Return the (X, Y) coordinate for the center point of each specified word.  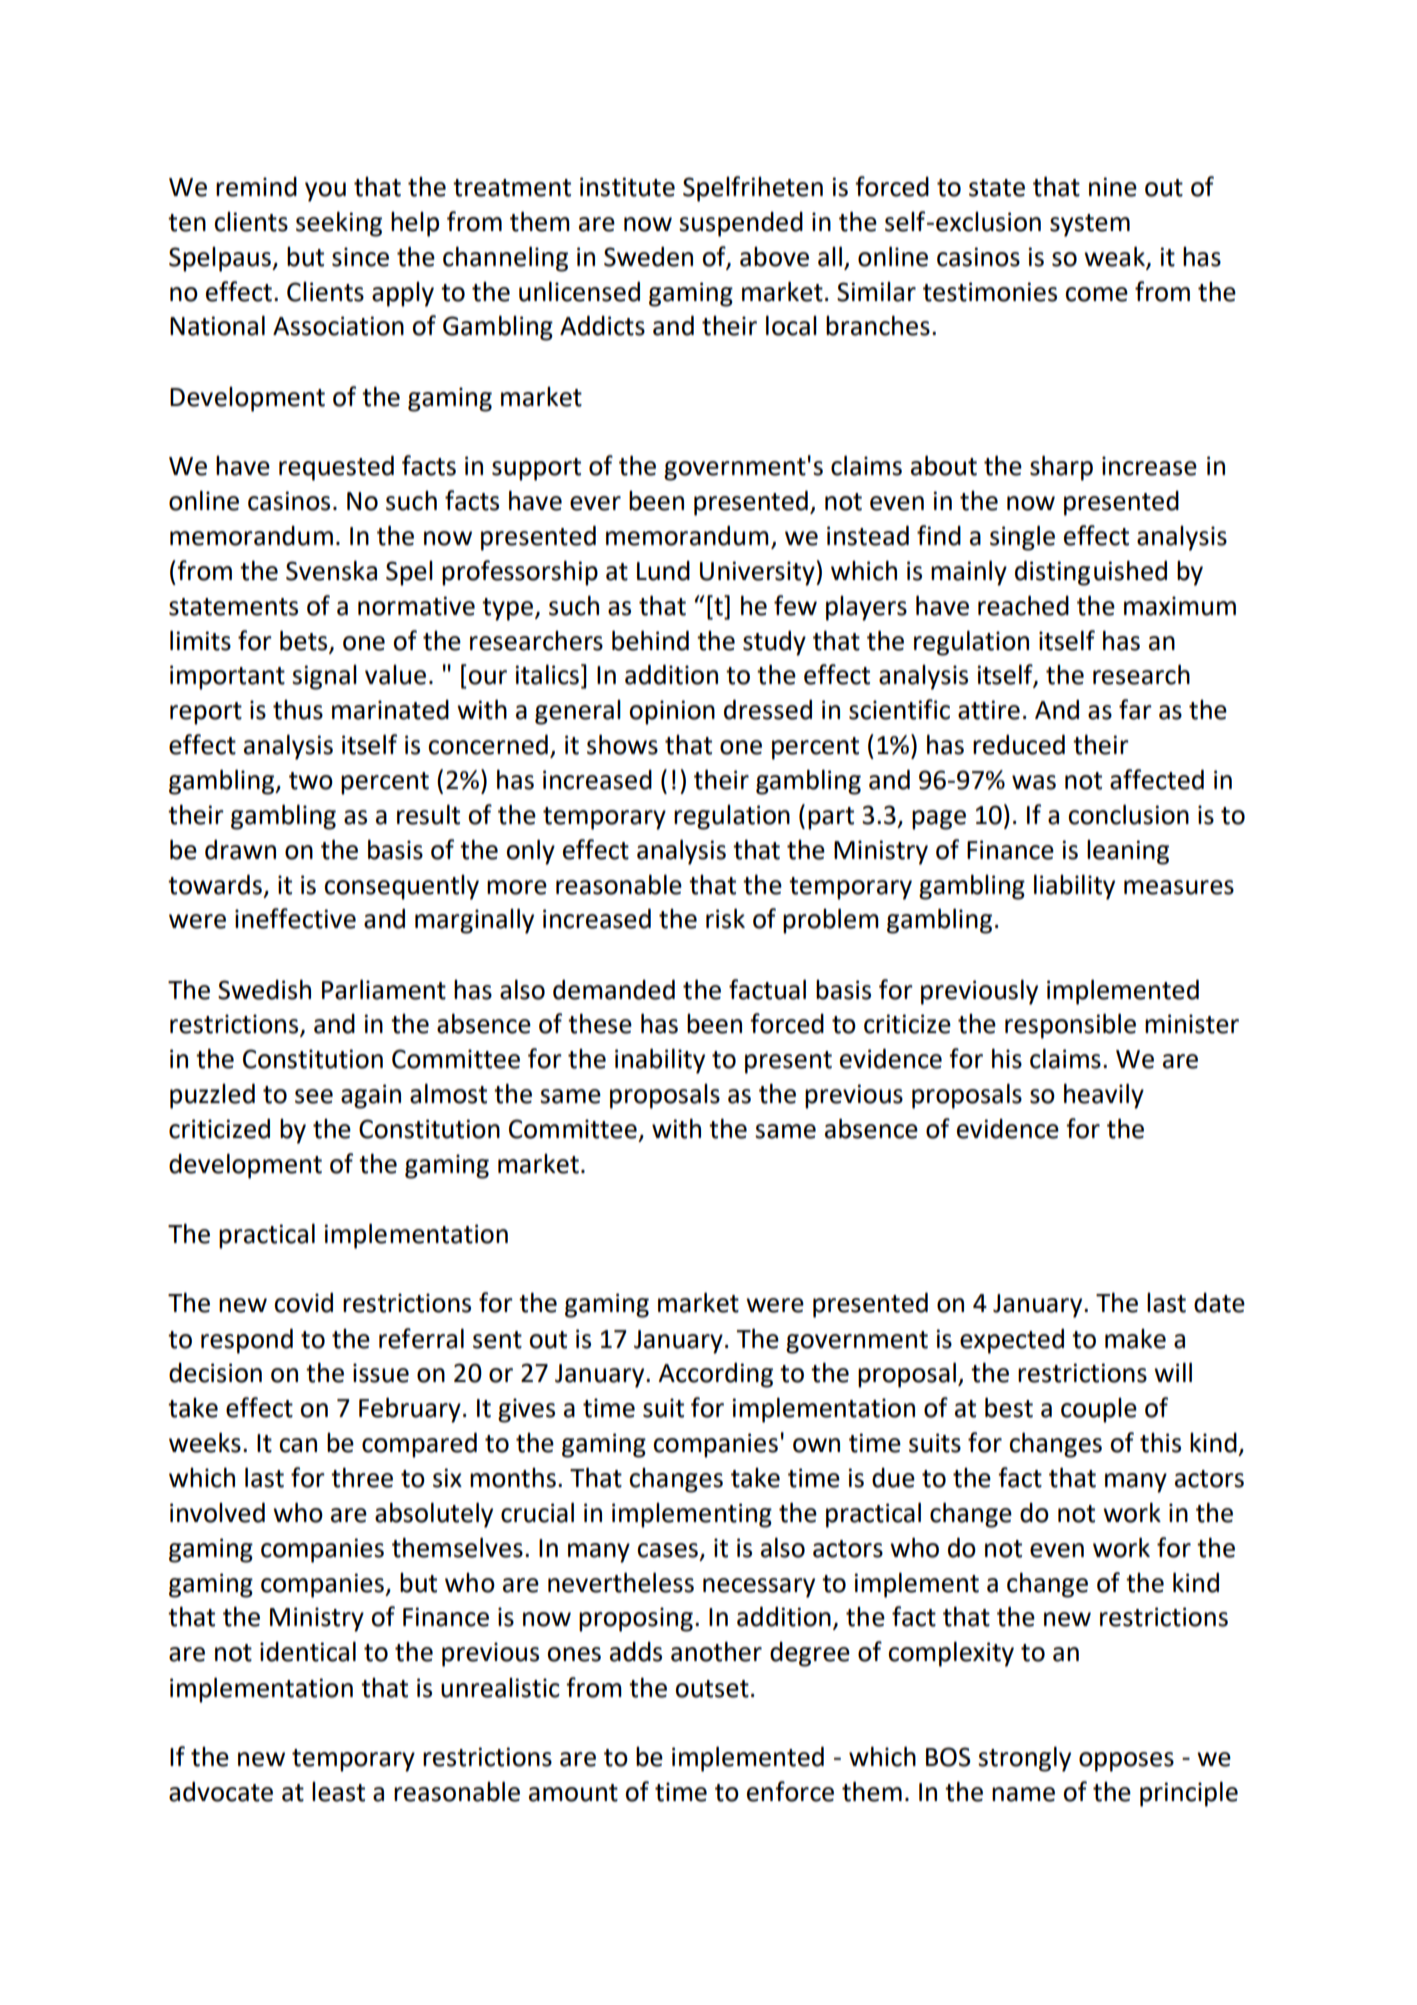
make (1135, 1339)
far (1135, 709)
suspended (741, 224)
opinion (672, 712)
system (1090, 225)
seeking (339, 224)
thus (298, 710)
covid (303, 1302)
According (715, 1375)
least (338, 1792)
